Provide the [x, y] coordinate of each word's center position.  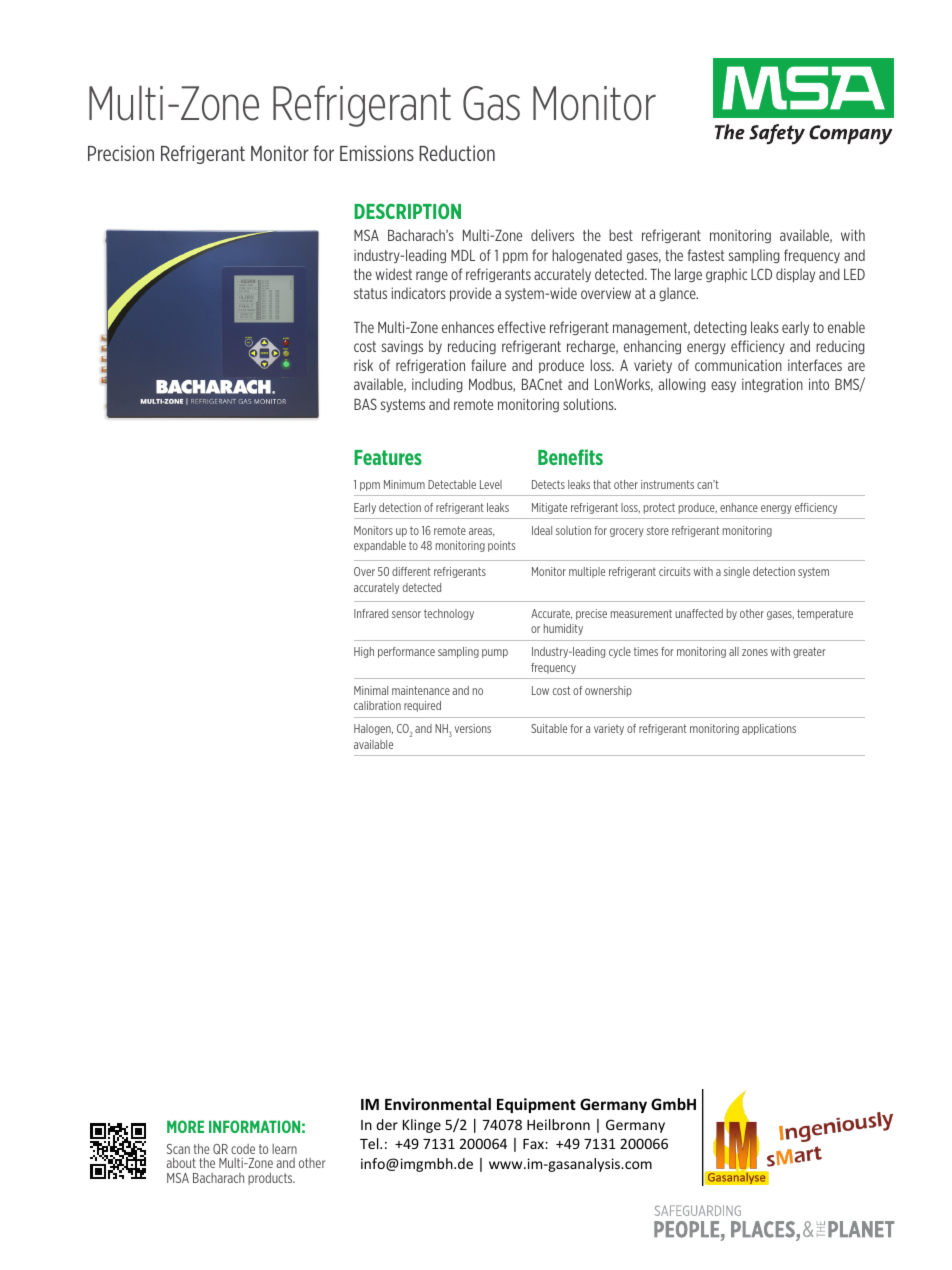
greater [809, 652]
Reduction [457, 153]
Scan [178, 1149]
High [364, 652]
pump [495, 653]
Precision [121, 153]
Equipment [536, 1105]
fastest [706, 255]
